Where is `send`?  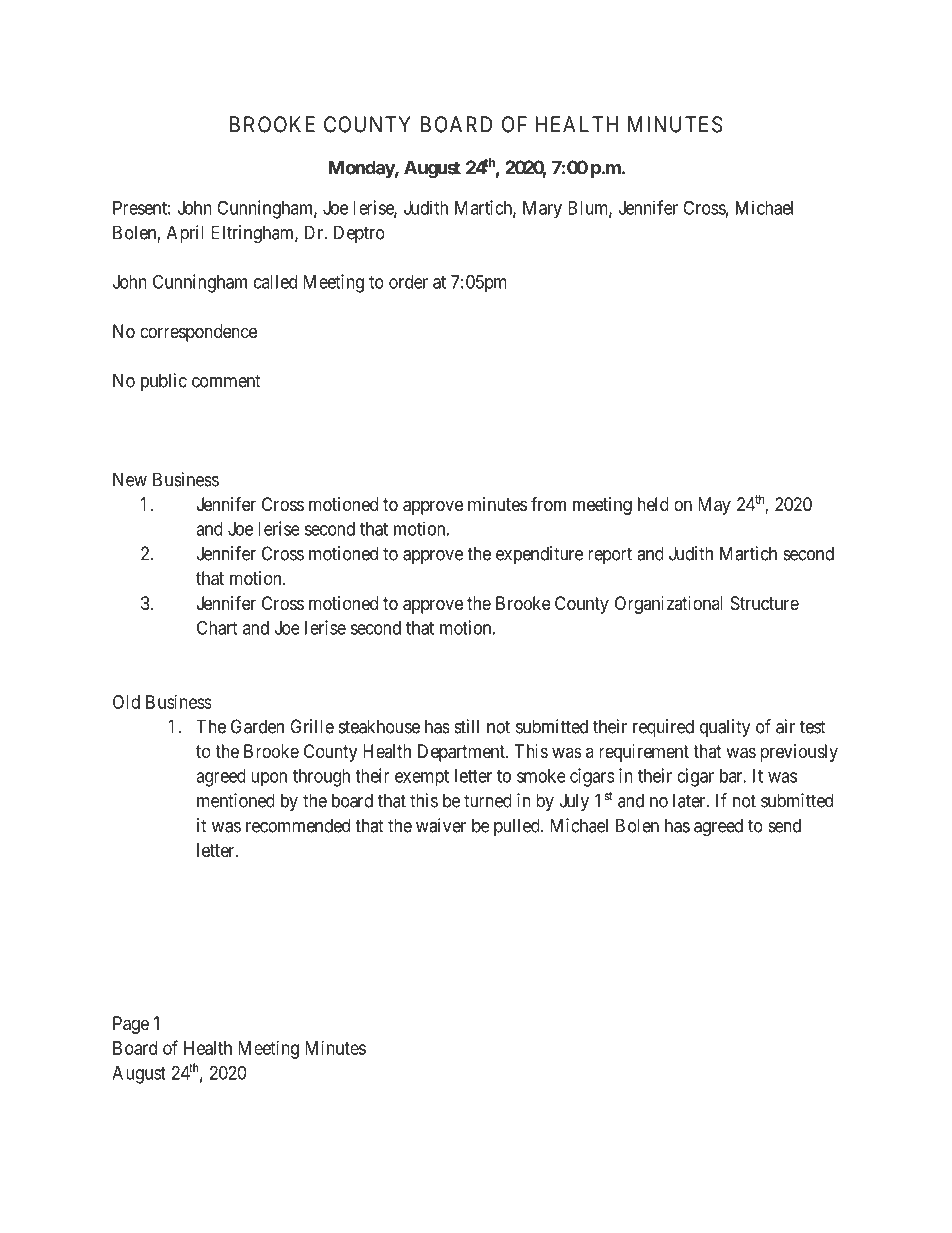
send is located at coordinates (784, 825).
